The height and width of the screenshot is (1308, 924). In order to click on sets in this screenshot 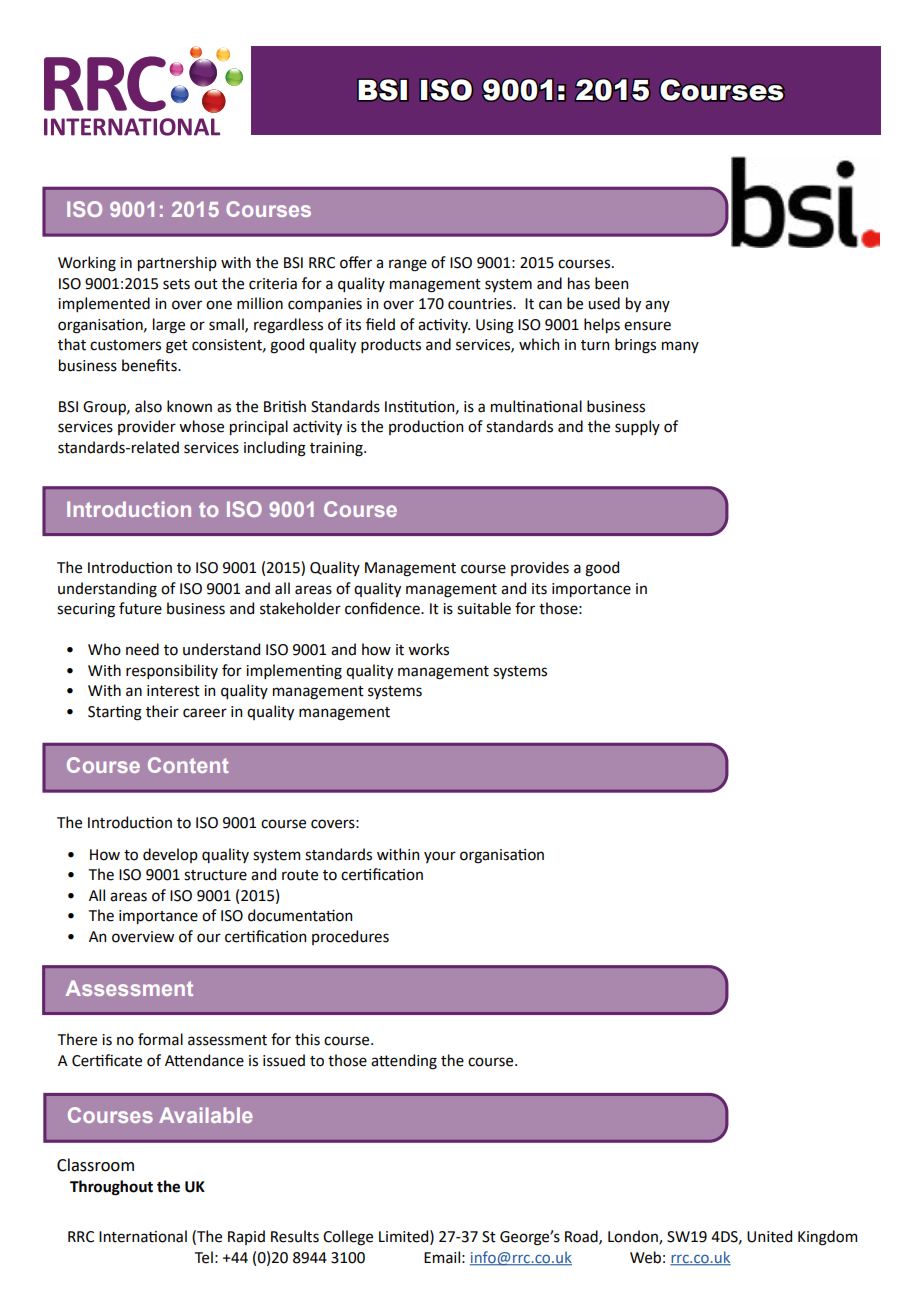, I will do `click(176, 284)`.
